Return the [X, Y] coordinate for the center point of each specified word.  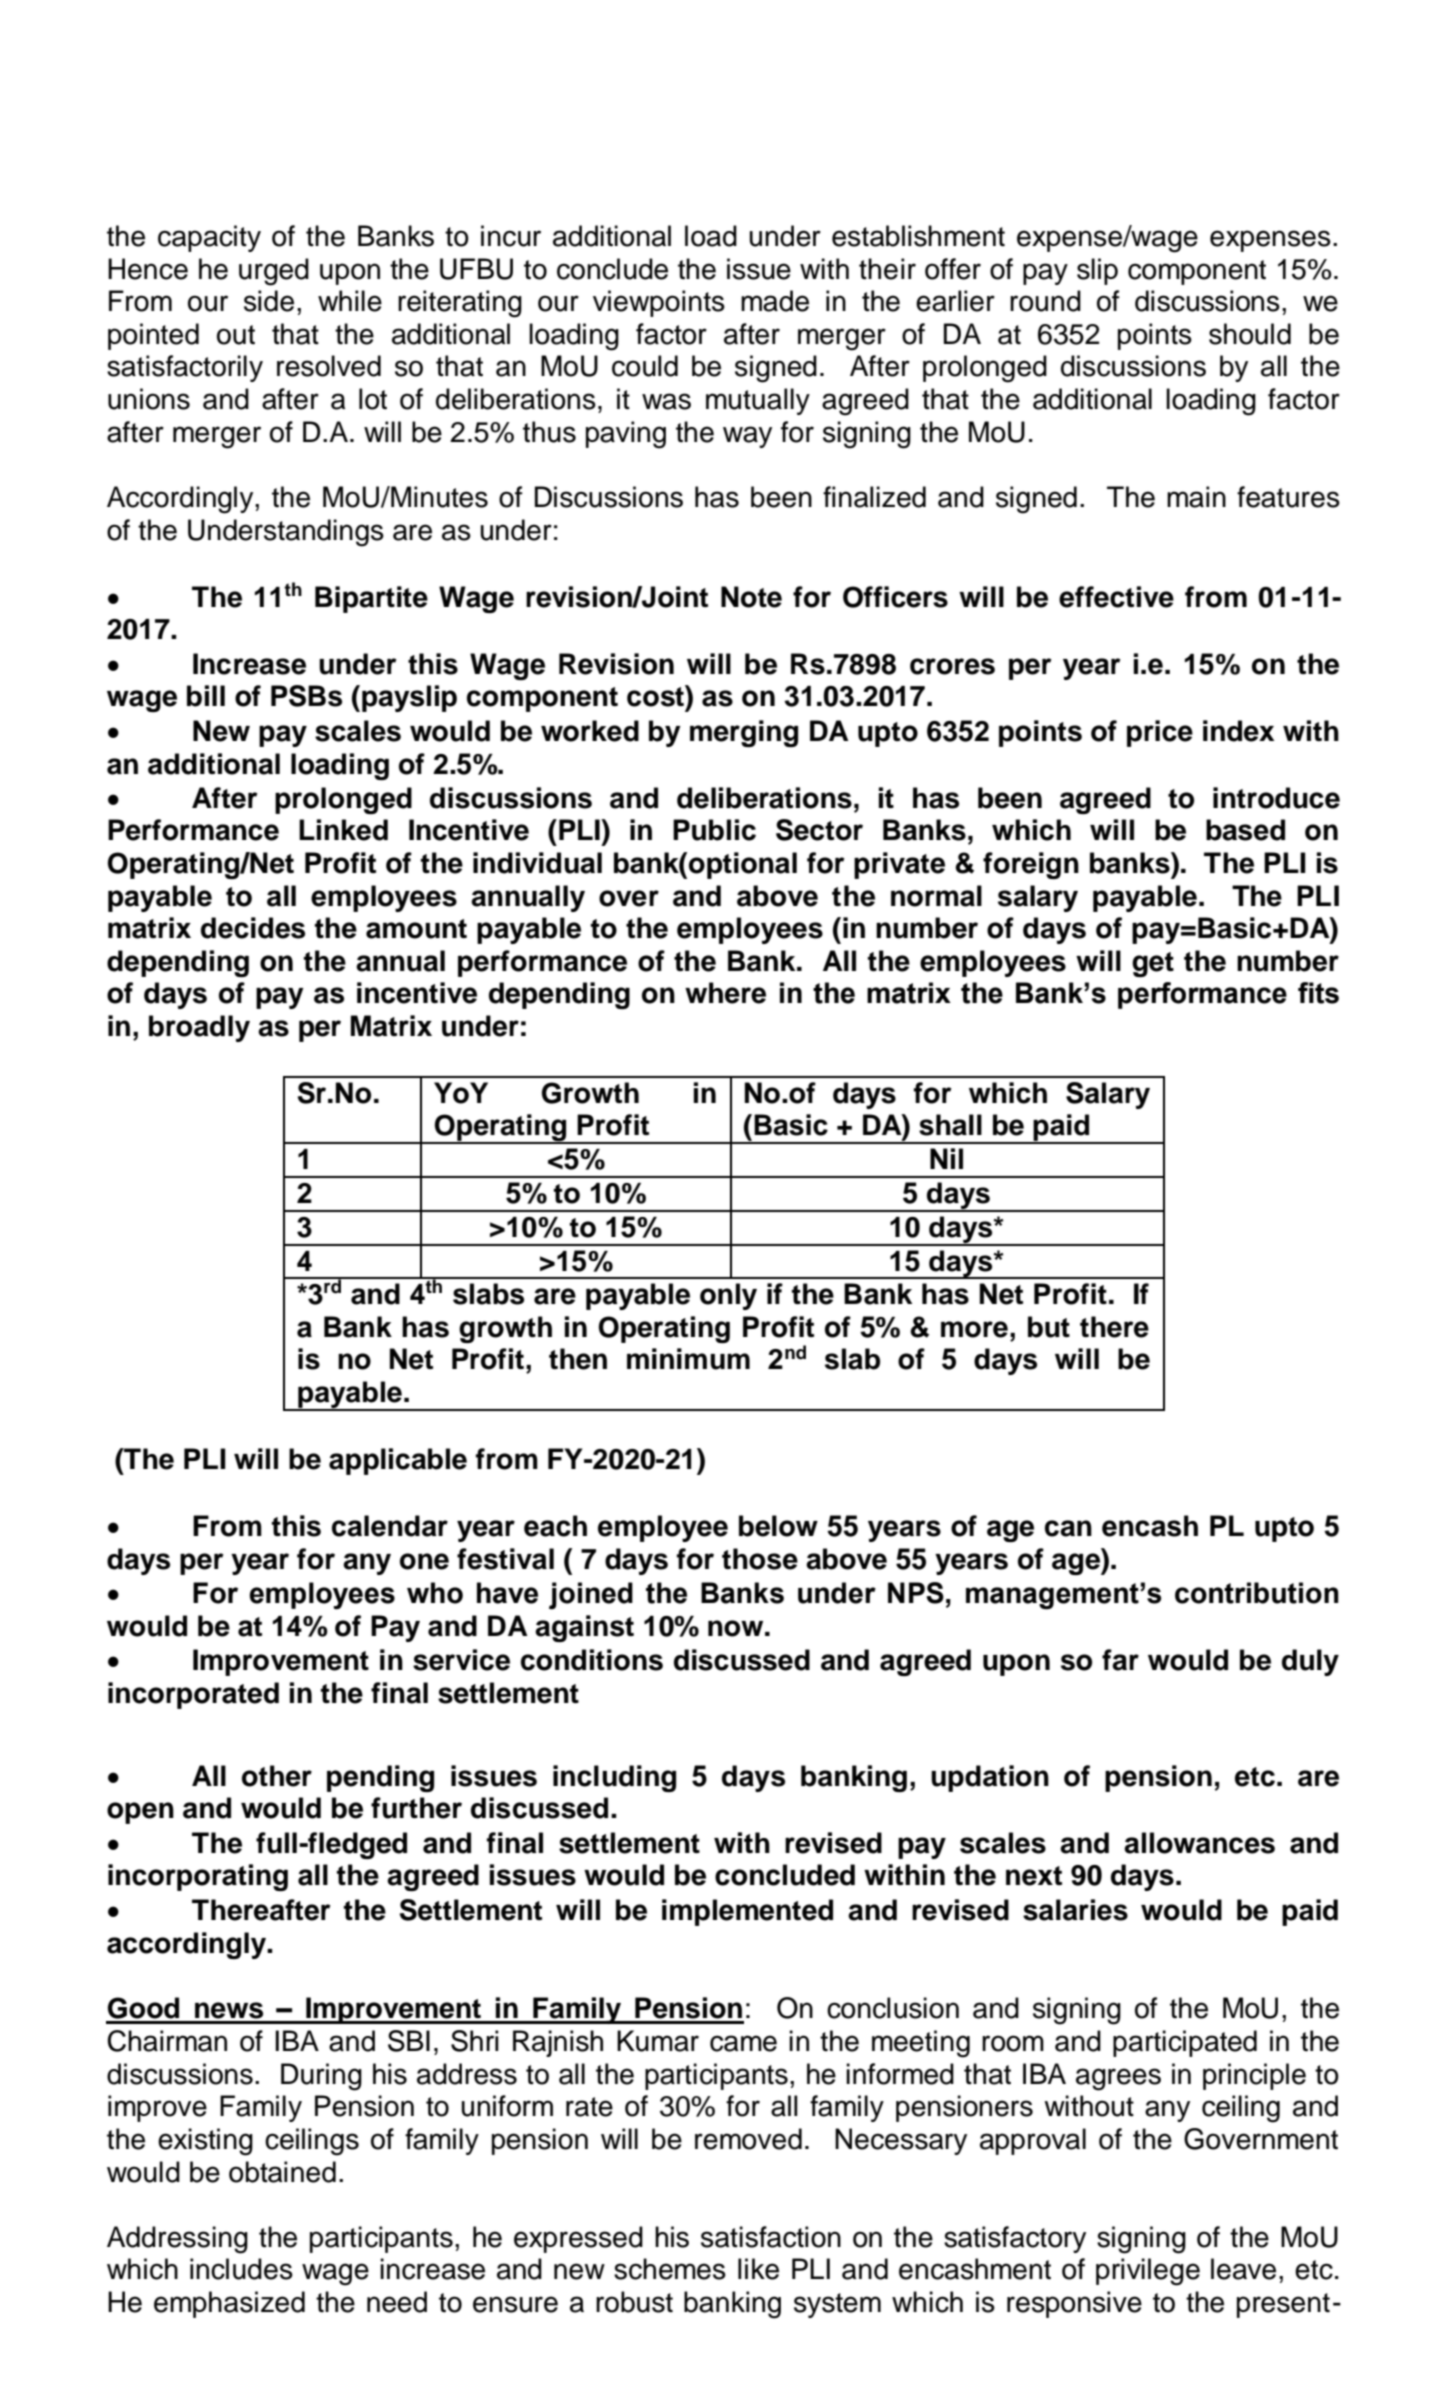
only [728, 1296]
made [775, 301]
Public [714, 830]
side [269, 301]
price [1160, 733]
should [1250, 334]
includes [241, 2269]
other [277, 1776]
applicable [398, 1461]
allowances [1199, 1843]
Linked [343, 830]
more [974, 1329]
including [614, 1778]
